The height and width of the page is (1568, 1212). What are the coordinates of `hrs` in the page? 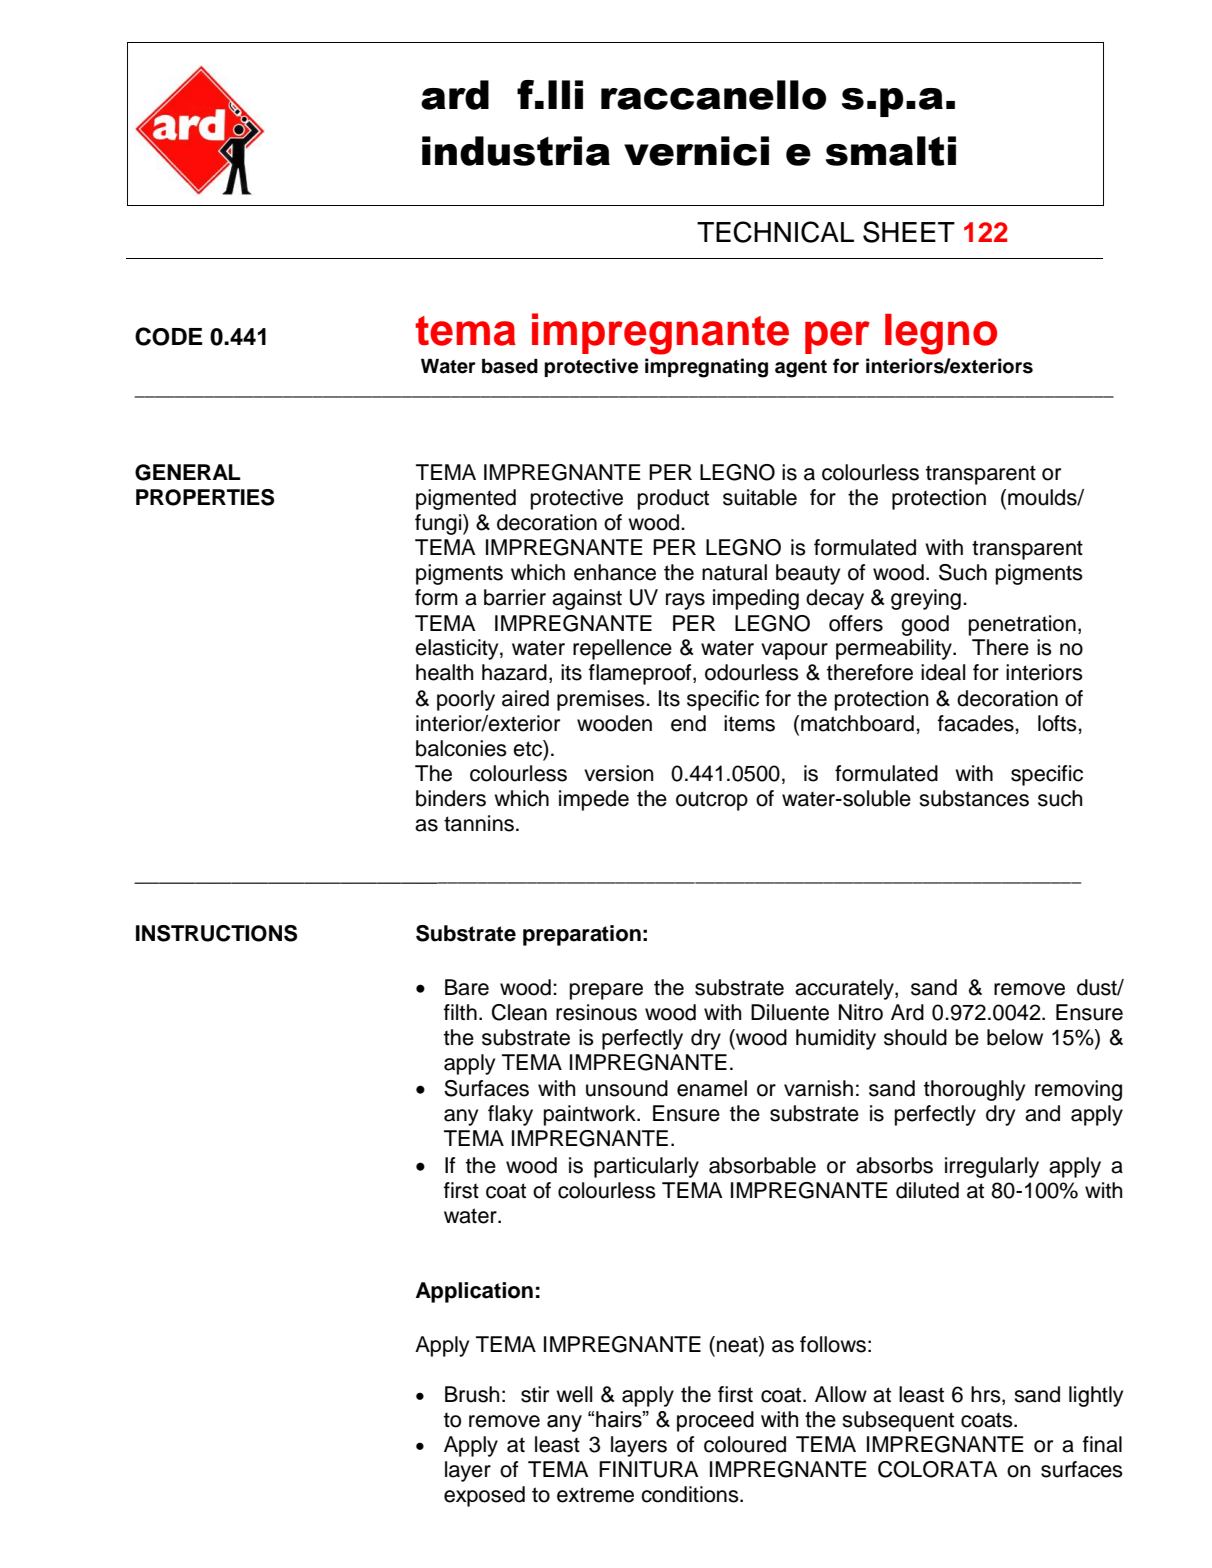 It's located at (987, 1395).
